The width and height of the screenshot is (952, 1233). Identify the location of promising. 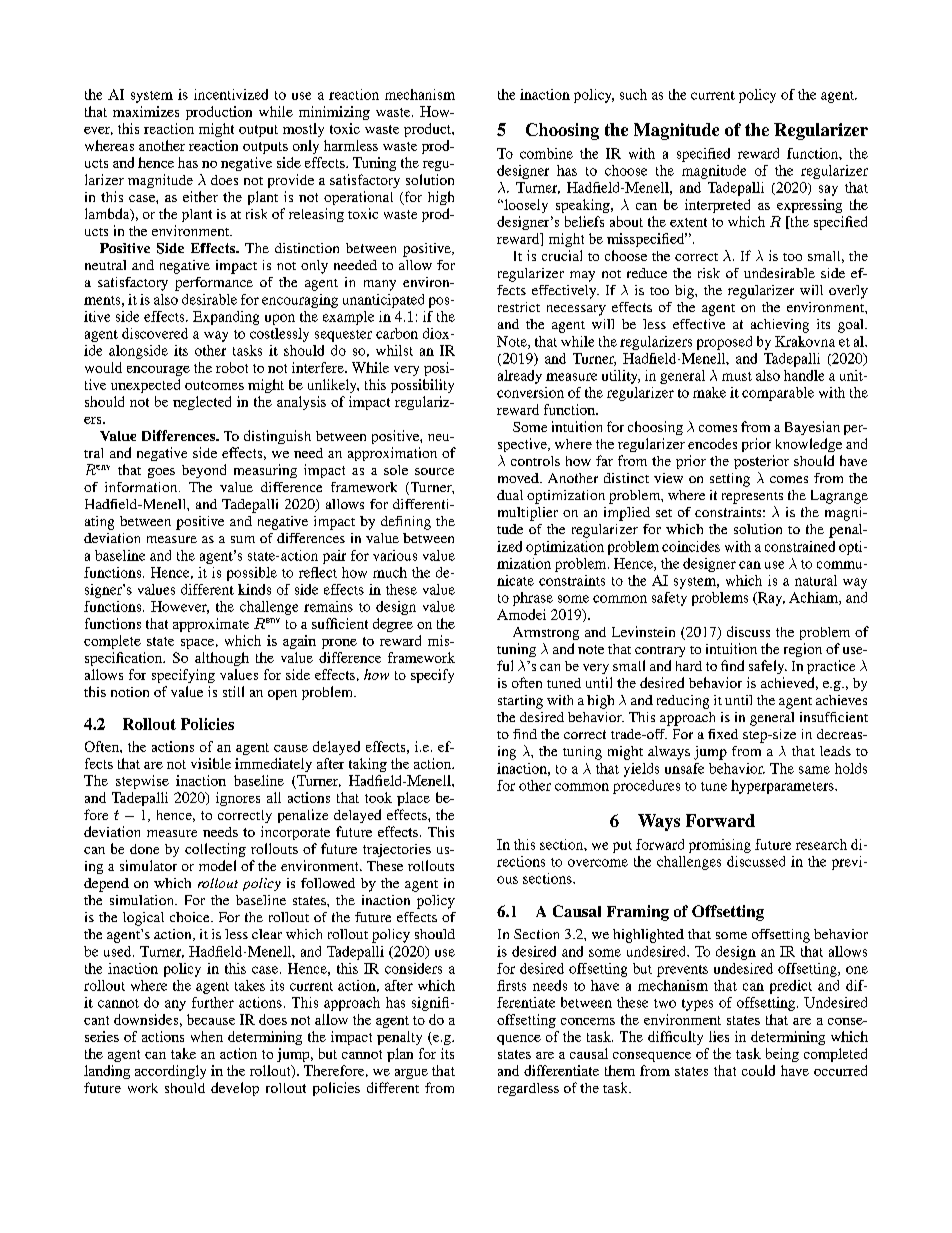
(720, 846).
